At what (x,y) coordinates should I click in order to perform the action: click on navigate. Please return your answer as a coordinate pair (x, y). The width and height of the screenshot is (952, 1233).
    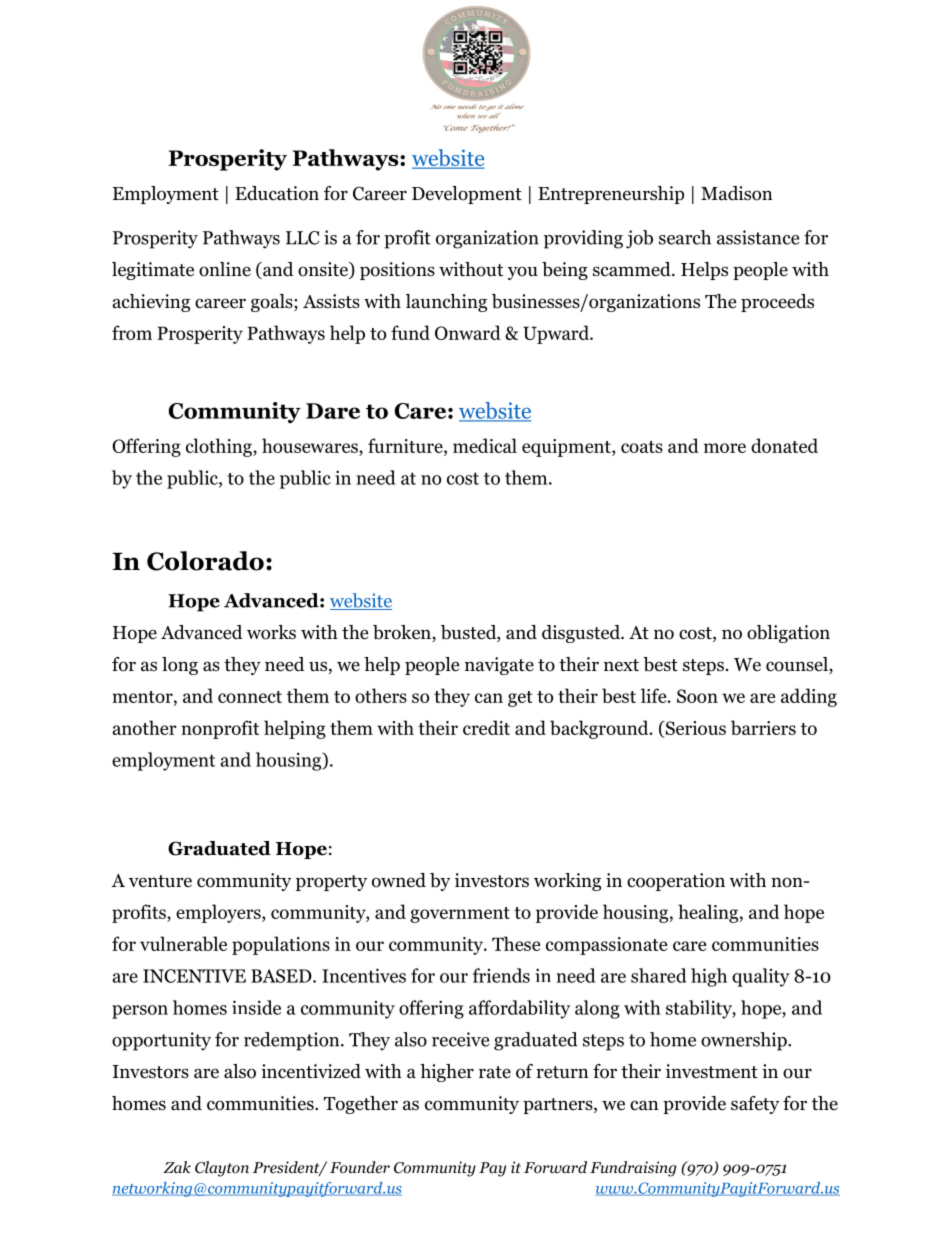
    Looking at the image, I should click on (499, 666).
